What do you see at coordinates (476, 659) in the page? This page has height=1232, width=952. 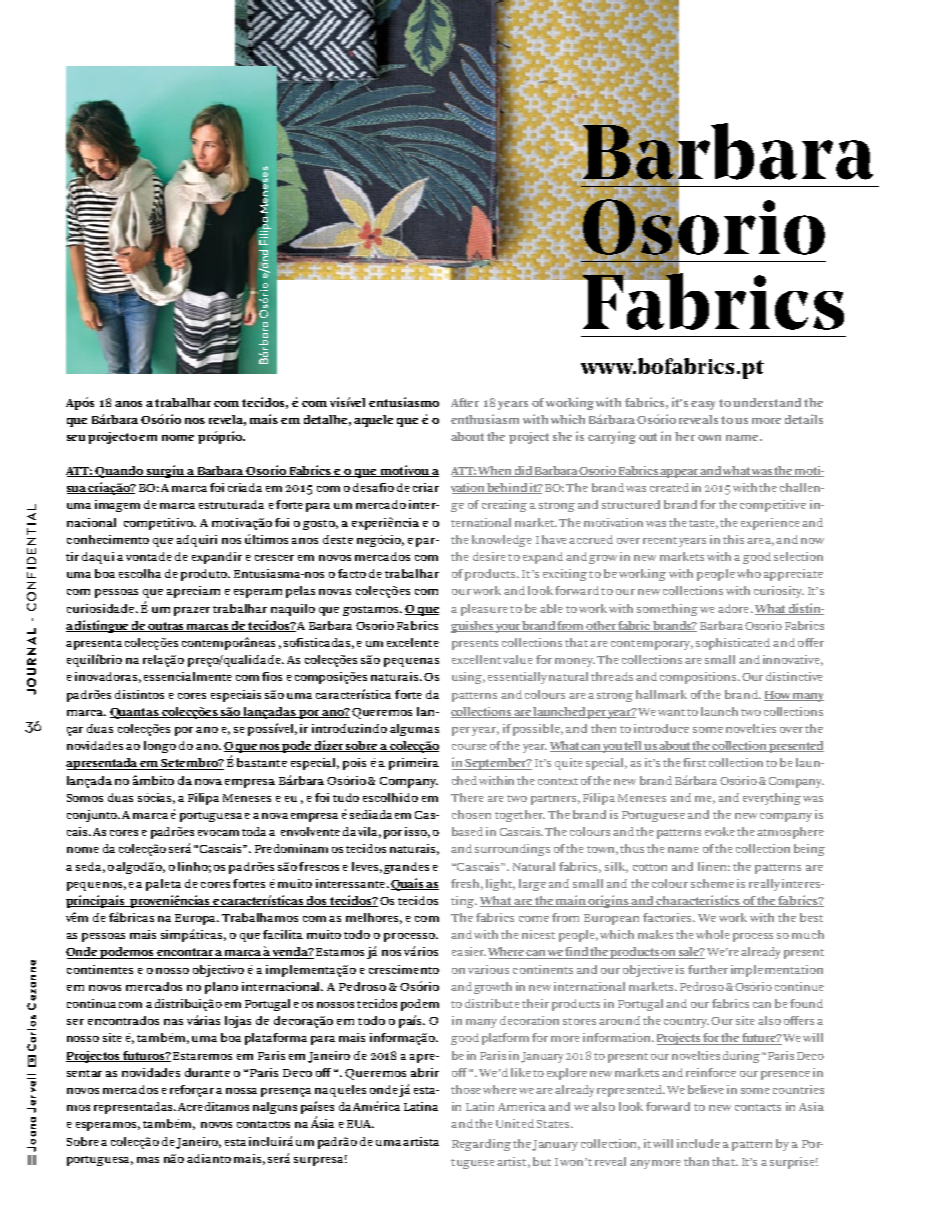 I see `excellent` at bounding box center [476, 659].
